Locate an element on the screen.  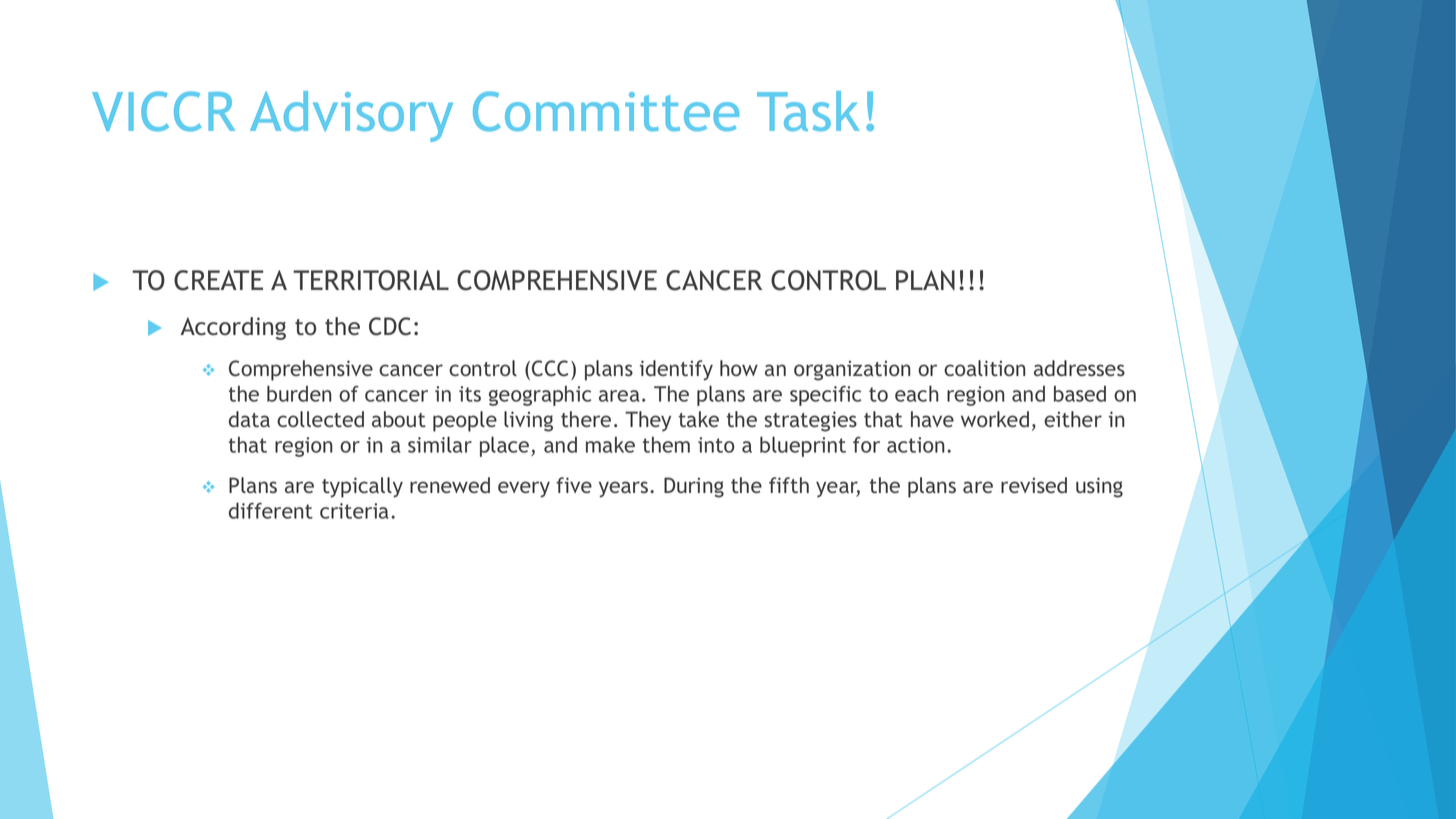
TERRITORIAL is located at coordinates (371, 280).
